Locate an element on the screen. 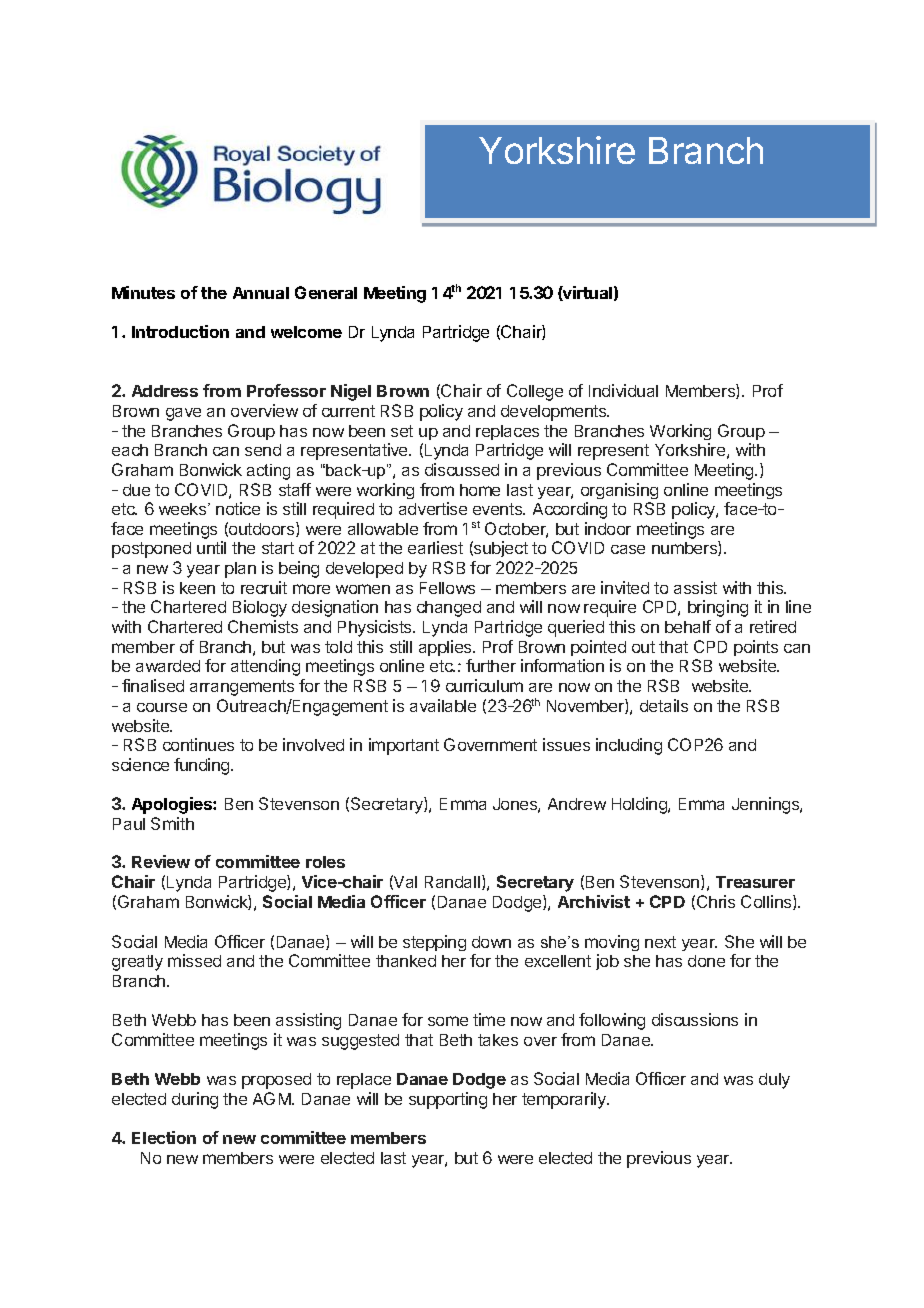  details is located at coordinates (664, 705).
